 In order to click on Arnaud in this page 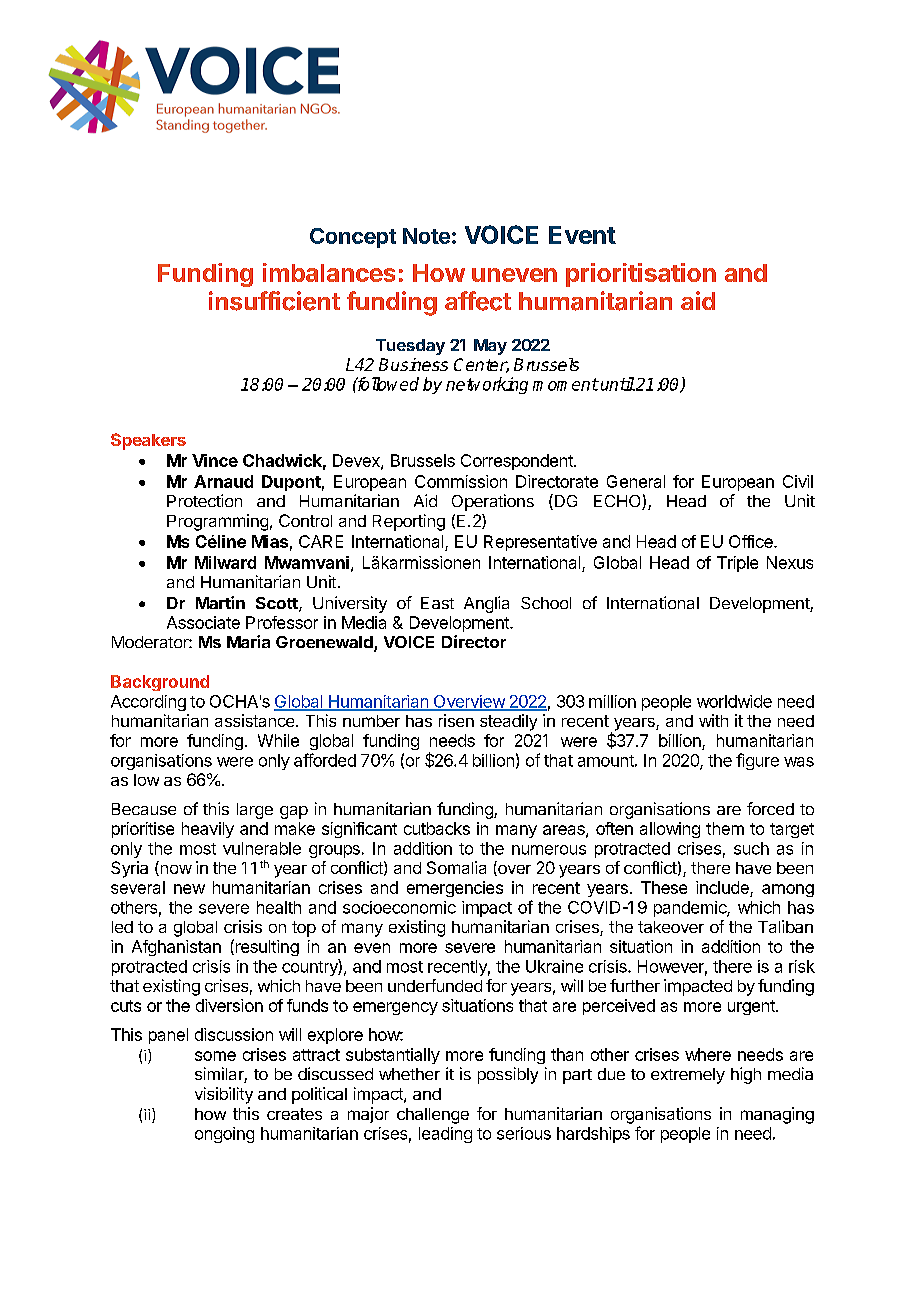, I will do `click(223, 481)`.
